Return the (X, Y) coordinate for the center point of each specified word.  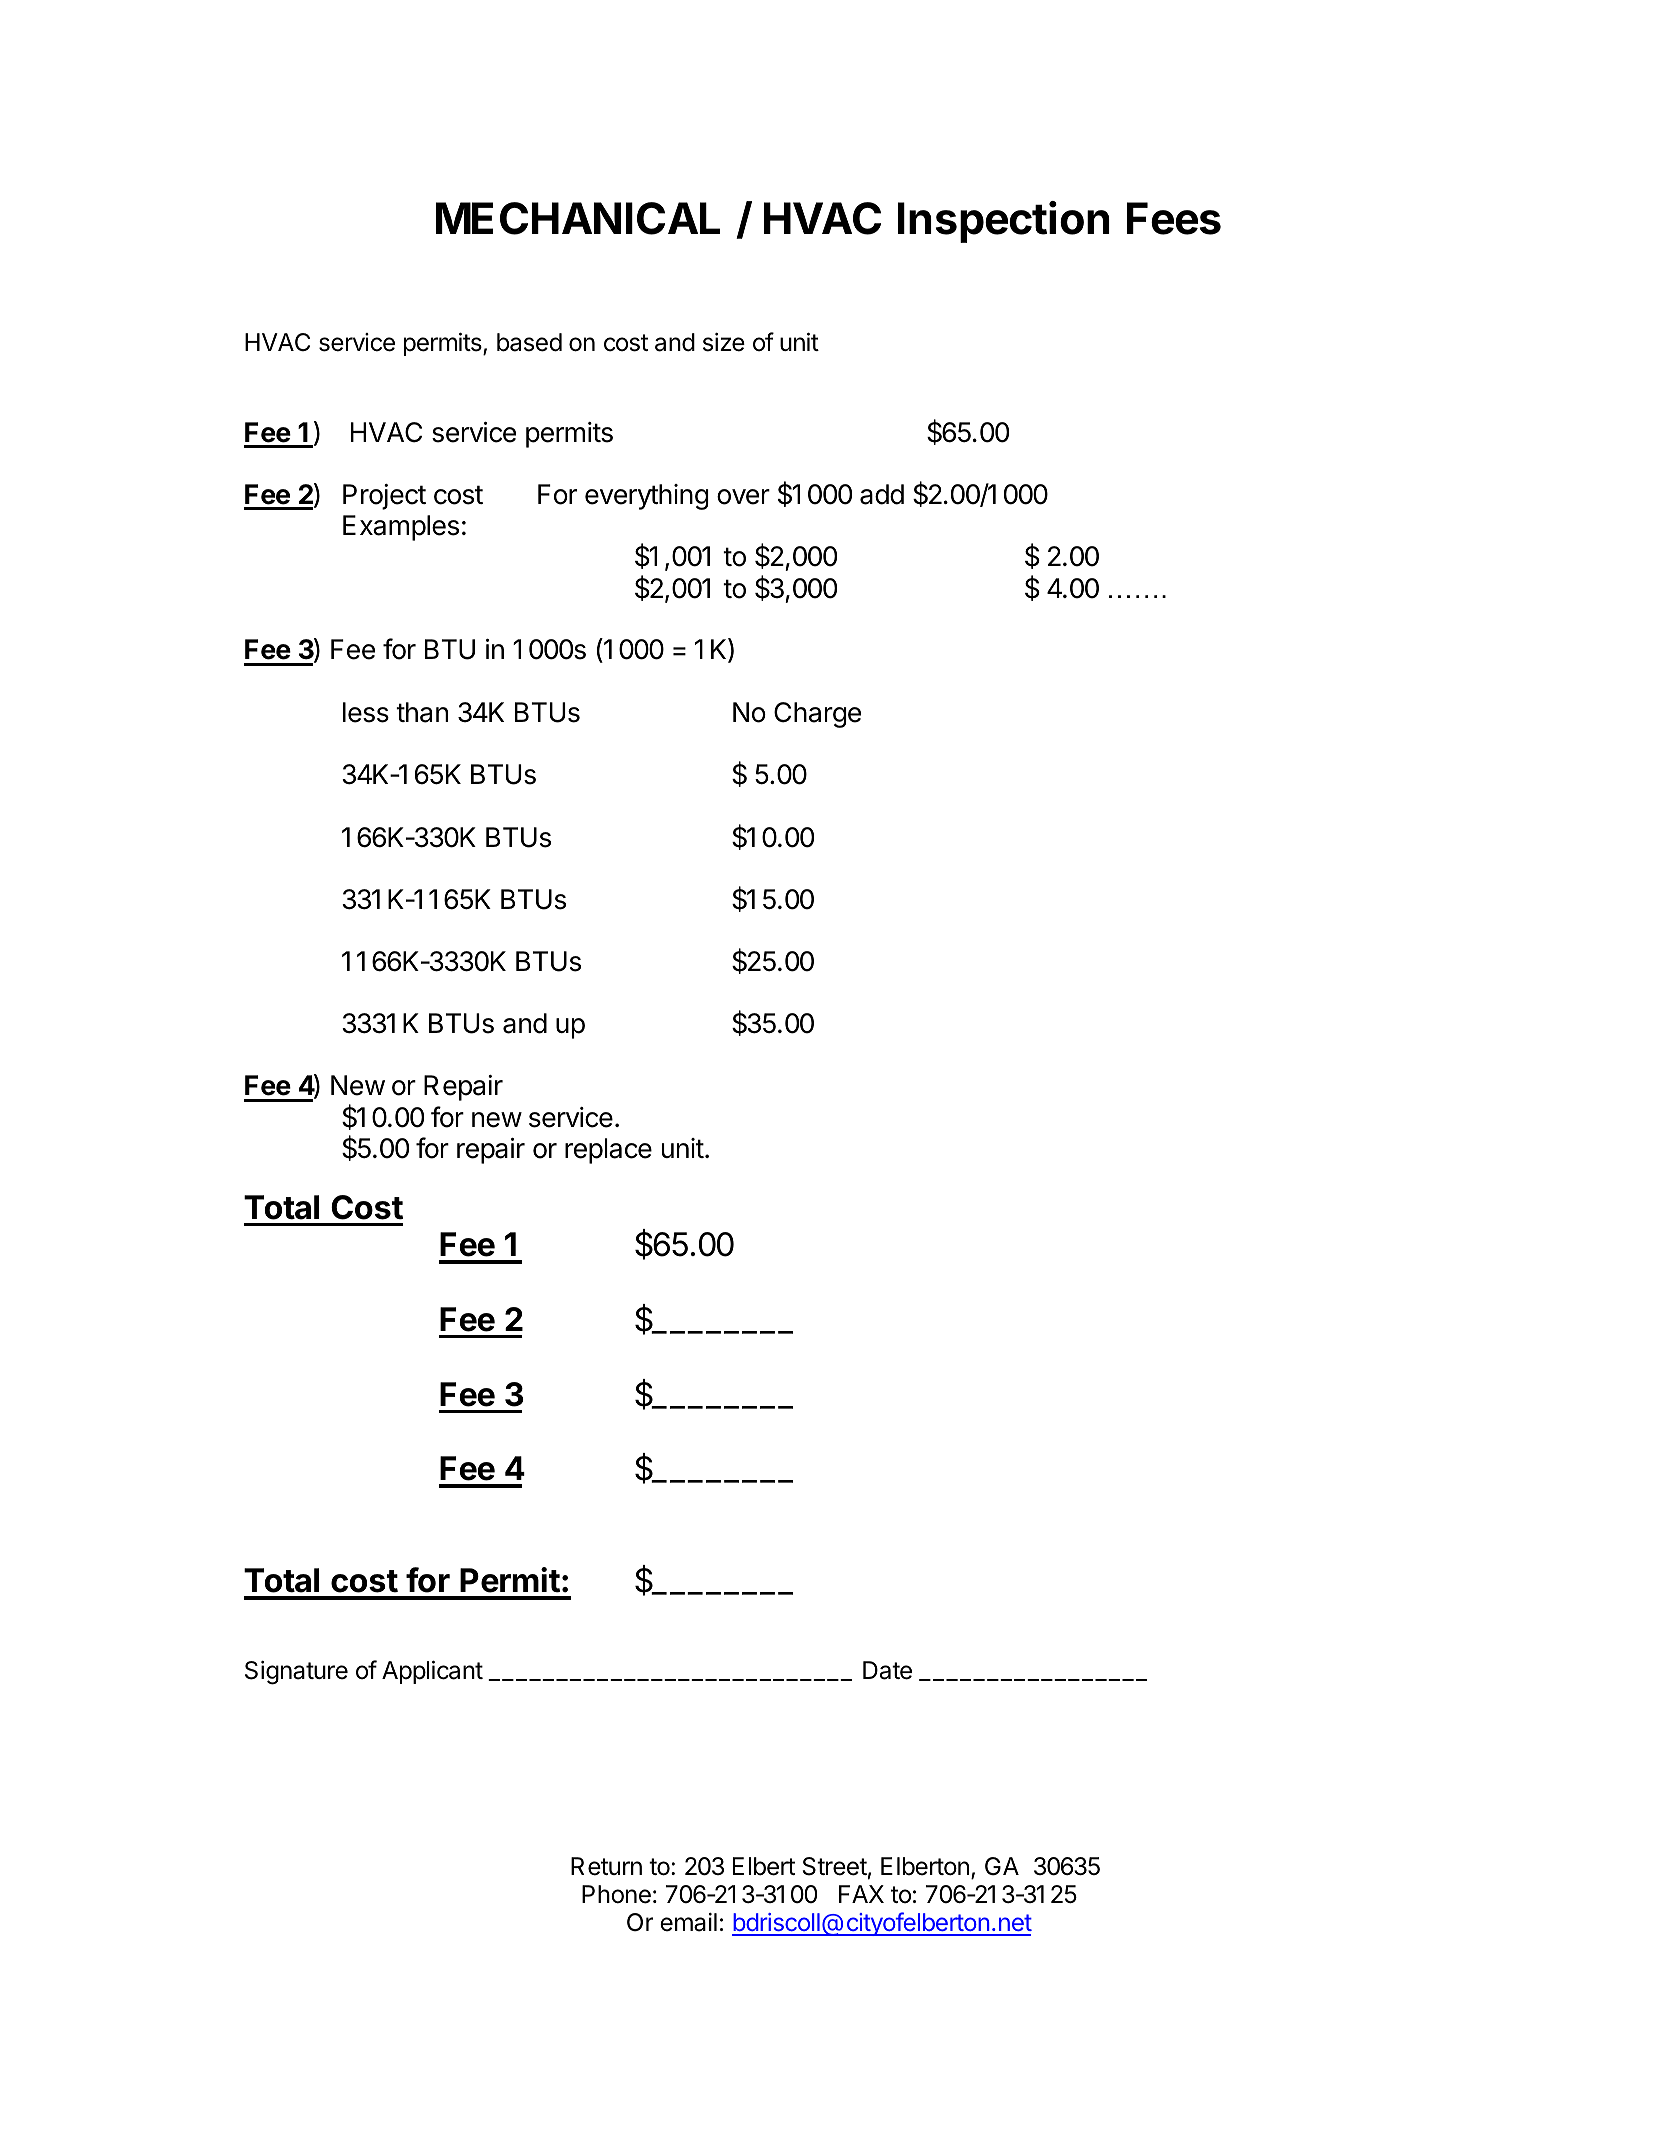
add (882, 494)
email (688, 1922)
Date (887, 1670)
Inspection (1004, 222)
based (529, 342)
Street (835, 1866)
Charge (817, 715)
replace (608, 1151)
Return (606, 1866)
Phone (616, 1894)
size (724, 342)
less (366, 712)
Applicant (432, 1672)
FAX (861, 1894)
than (422, 712)
